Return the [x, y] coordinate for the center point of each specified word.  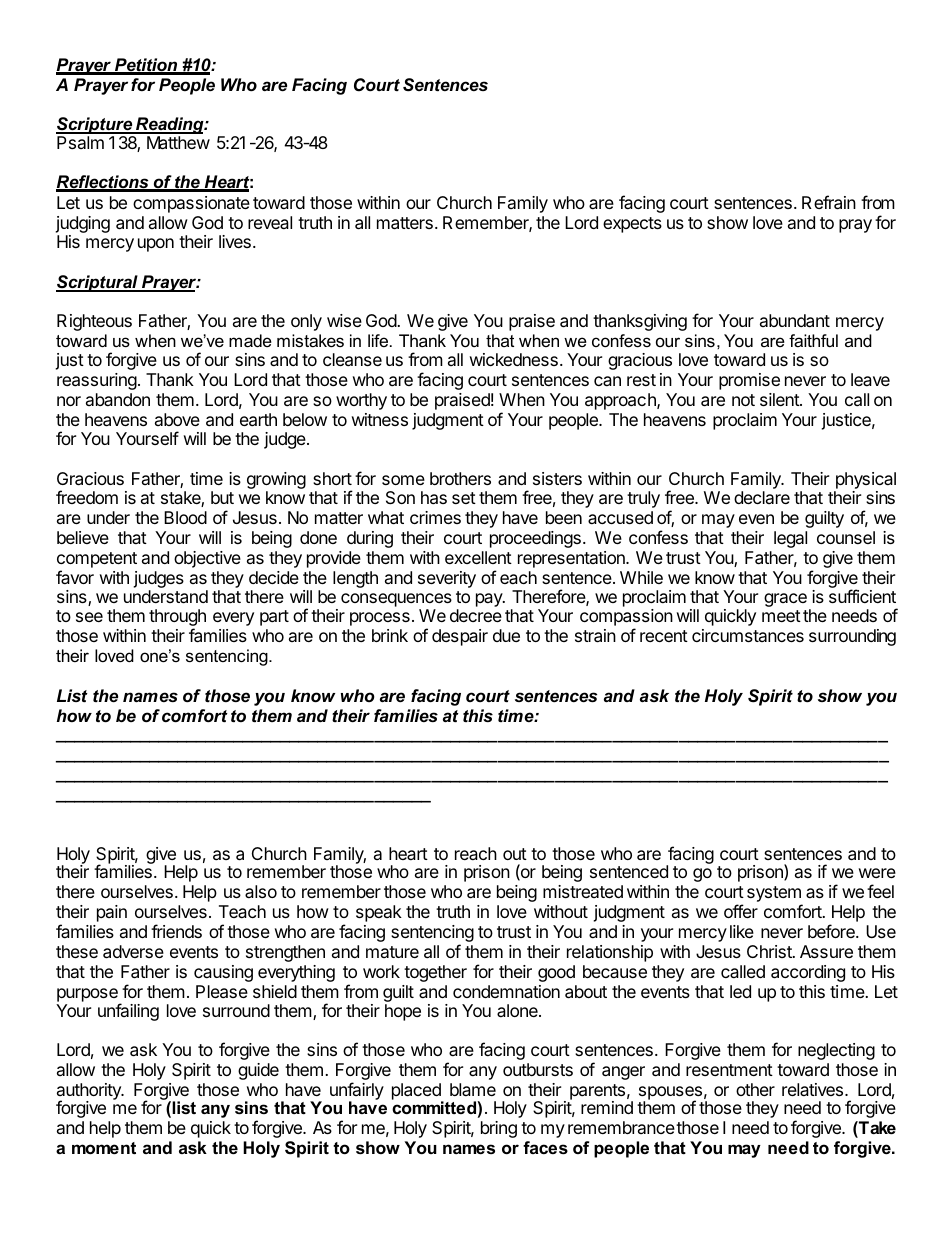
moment [104, 1148]
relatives [812, 1089]
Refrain [829, 202]
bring [499, 1129]
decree [476, 615]
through [177, 619]
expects [632, 225]
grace [785, 600]
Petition [146, 66]
